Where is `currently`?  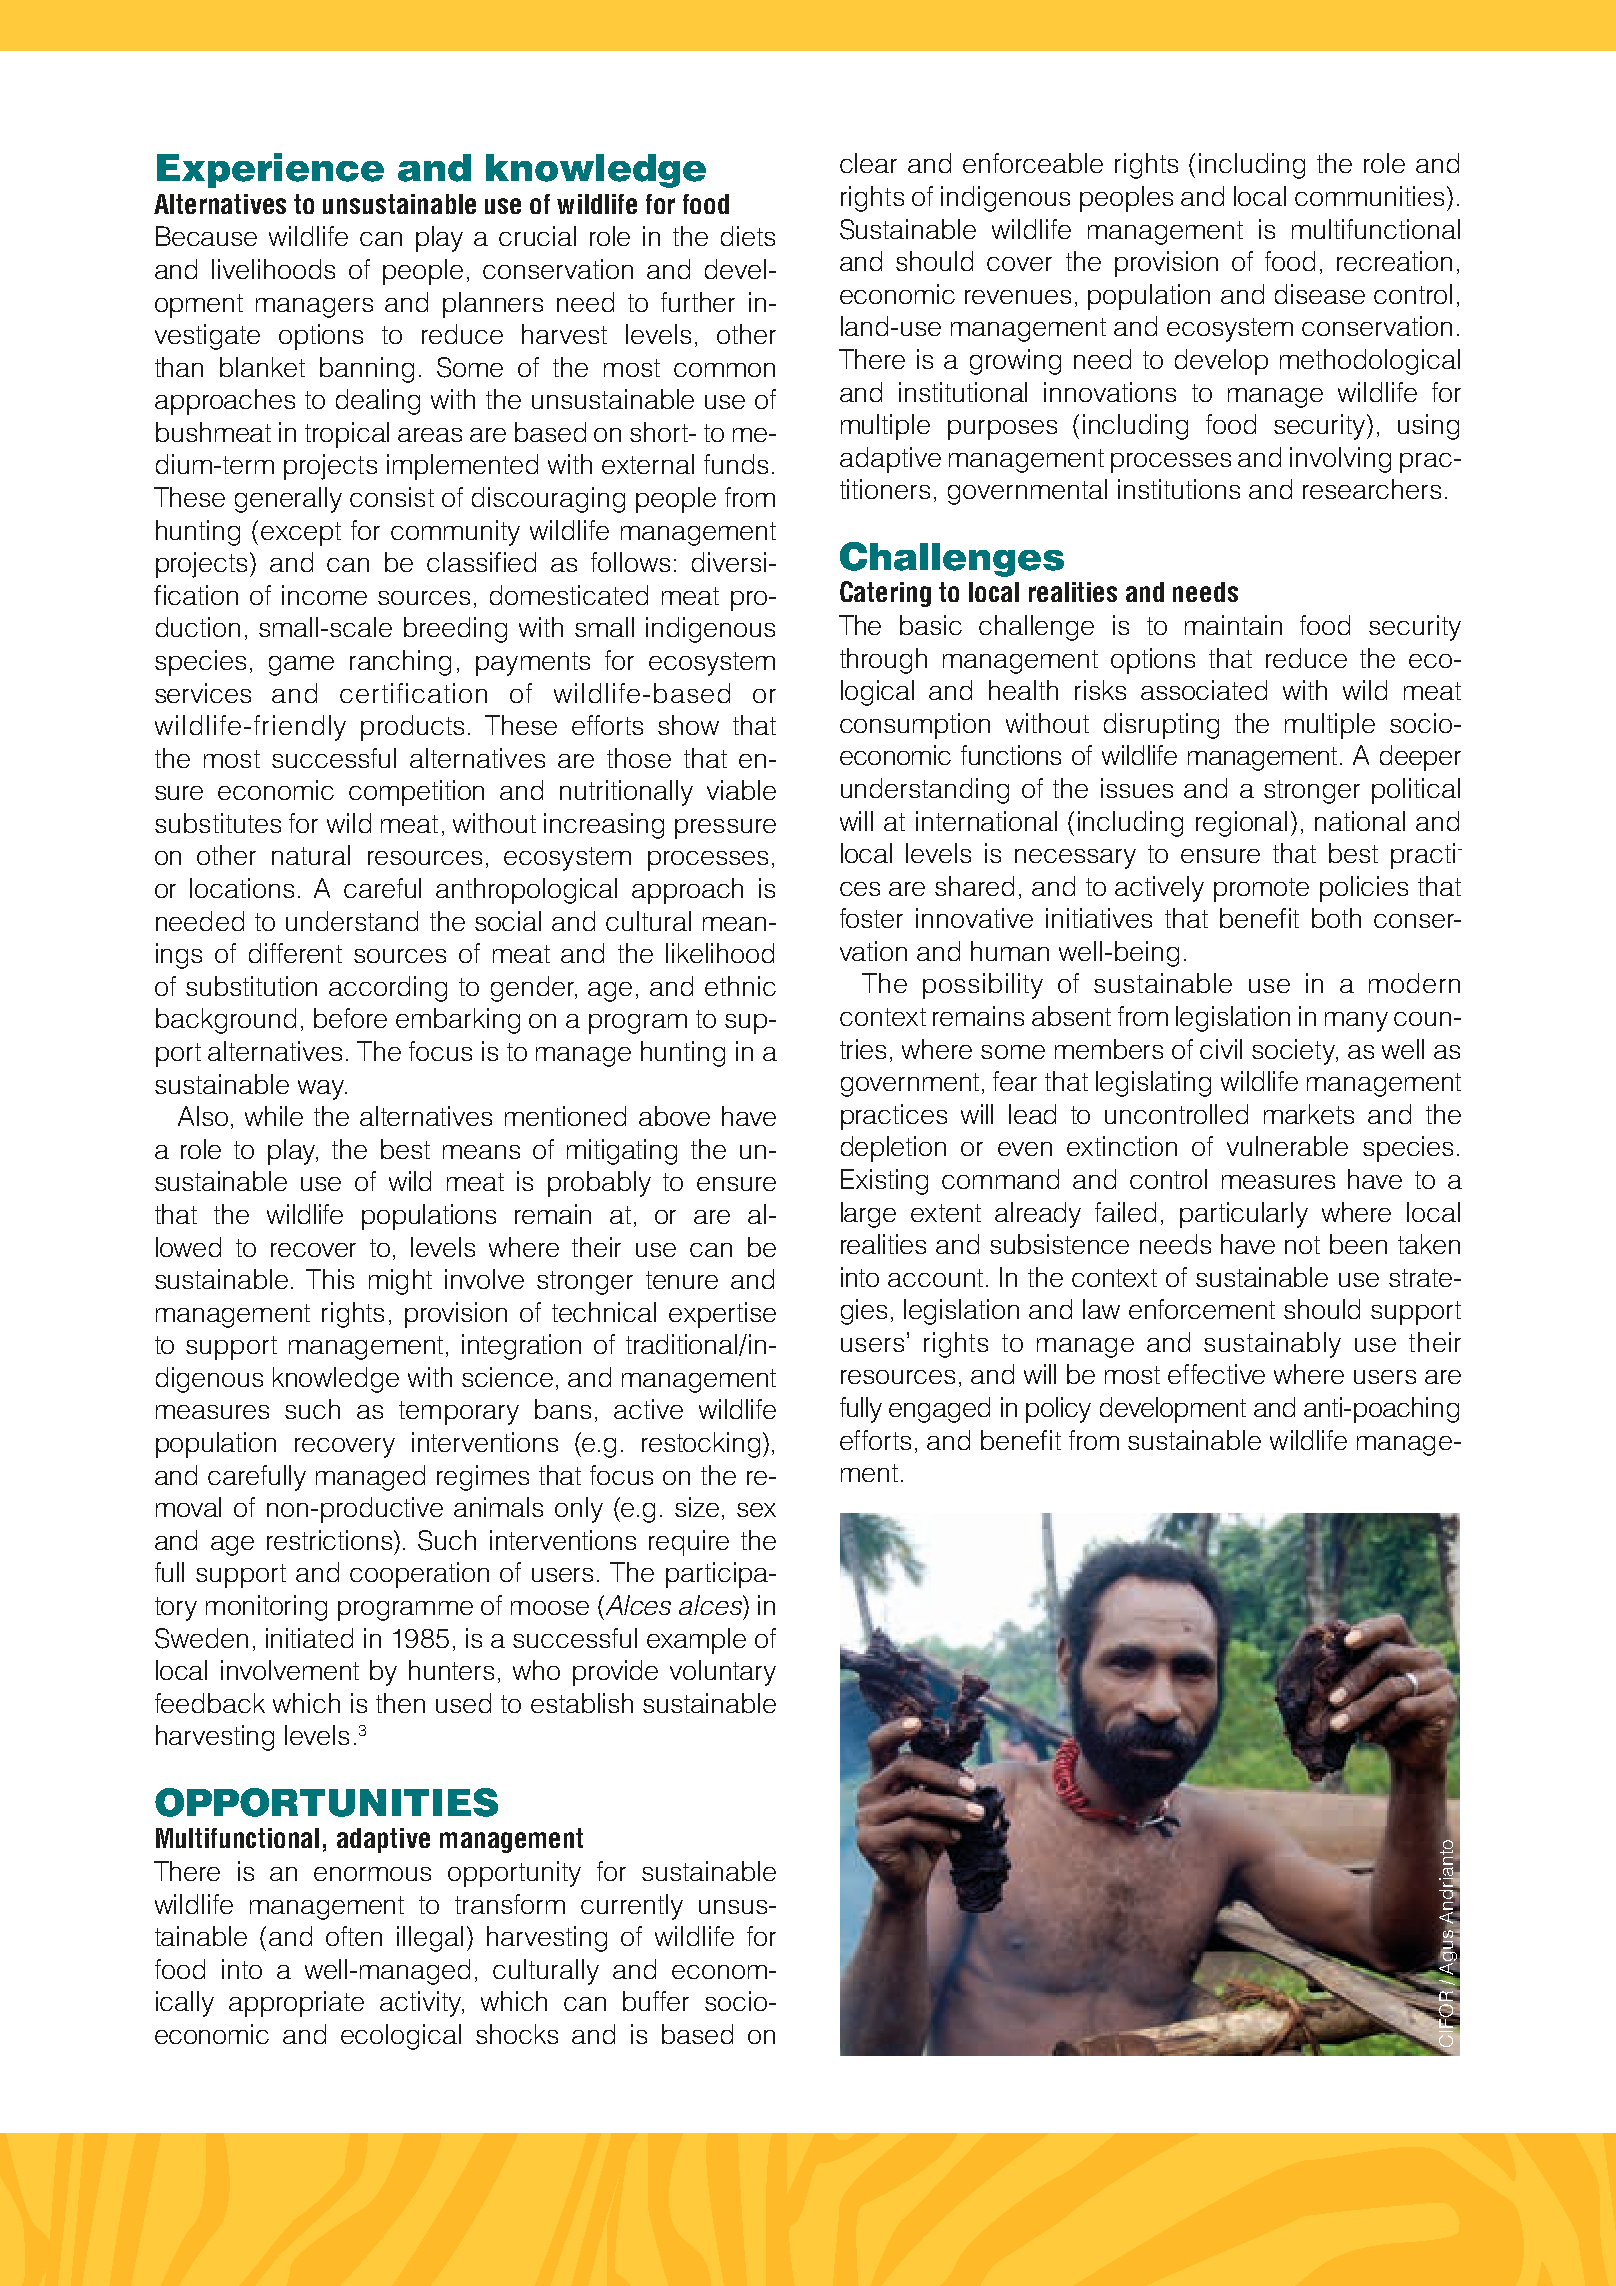
currently is located at coordinates (632, 1907).
